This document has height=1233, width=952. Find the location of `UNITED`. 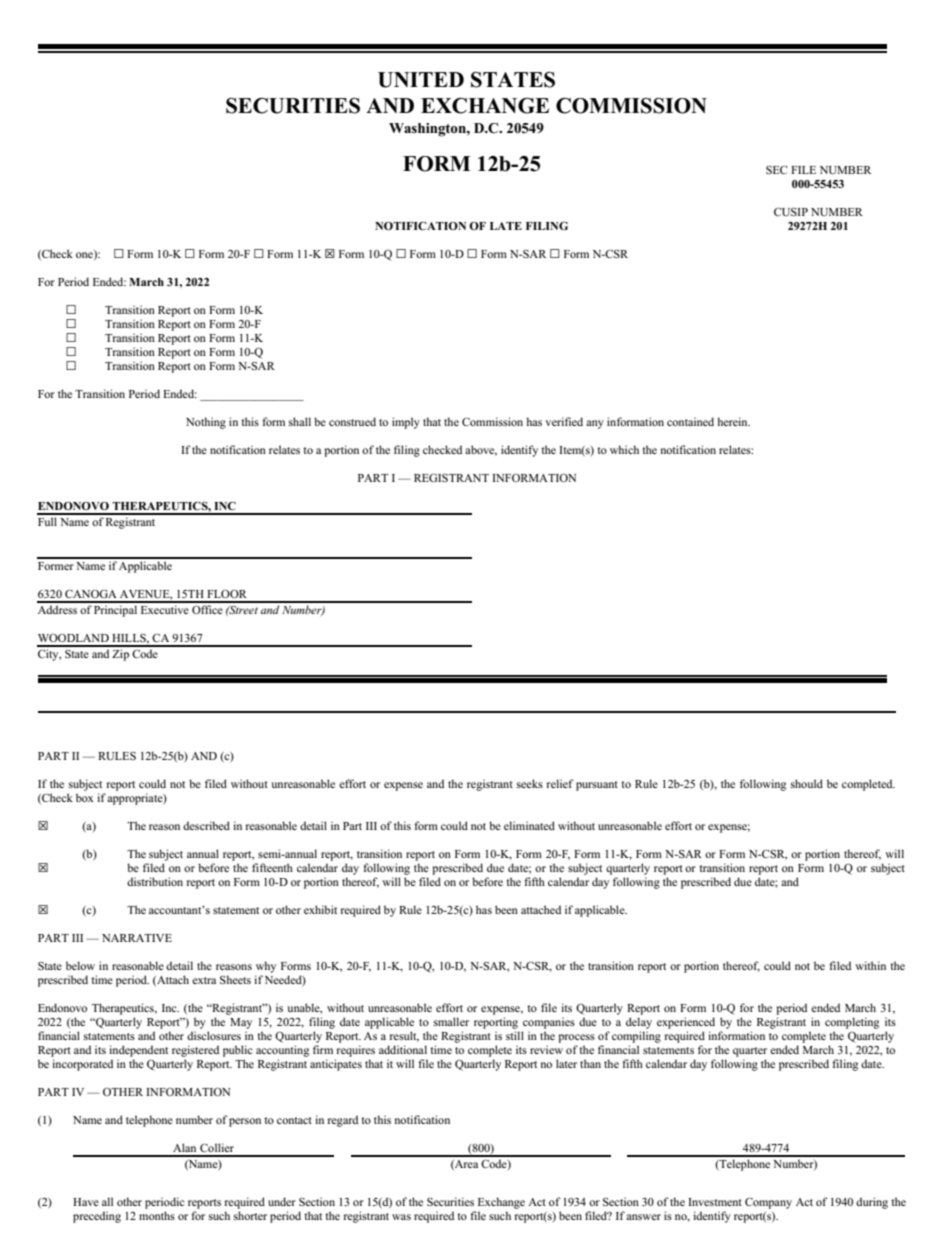

UNITED is located at coordinates (421, 80).
